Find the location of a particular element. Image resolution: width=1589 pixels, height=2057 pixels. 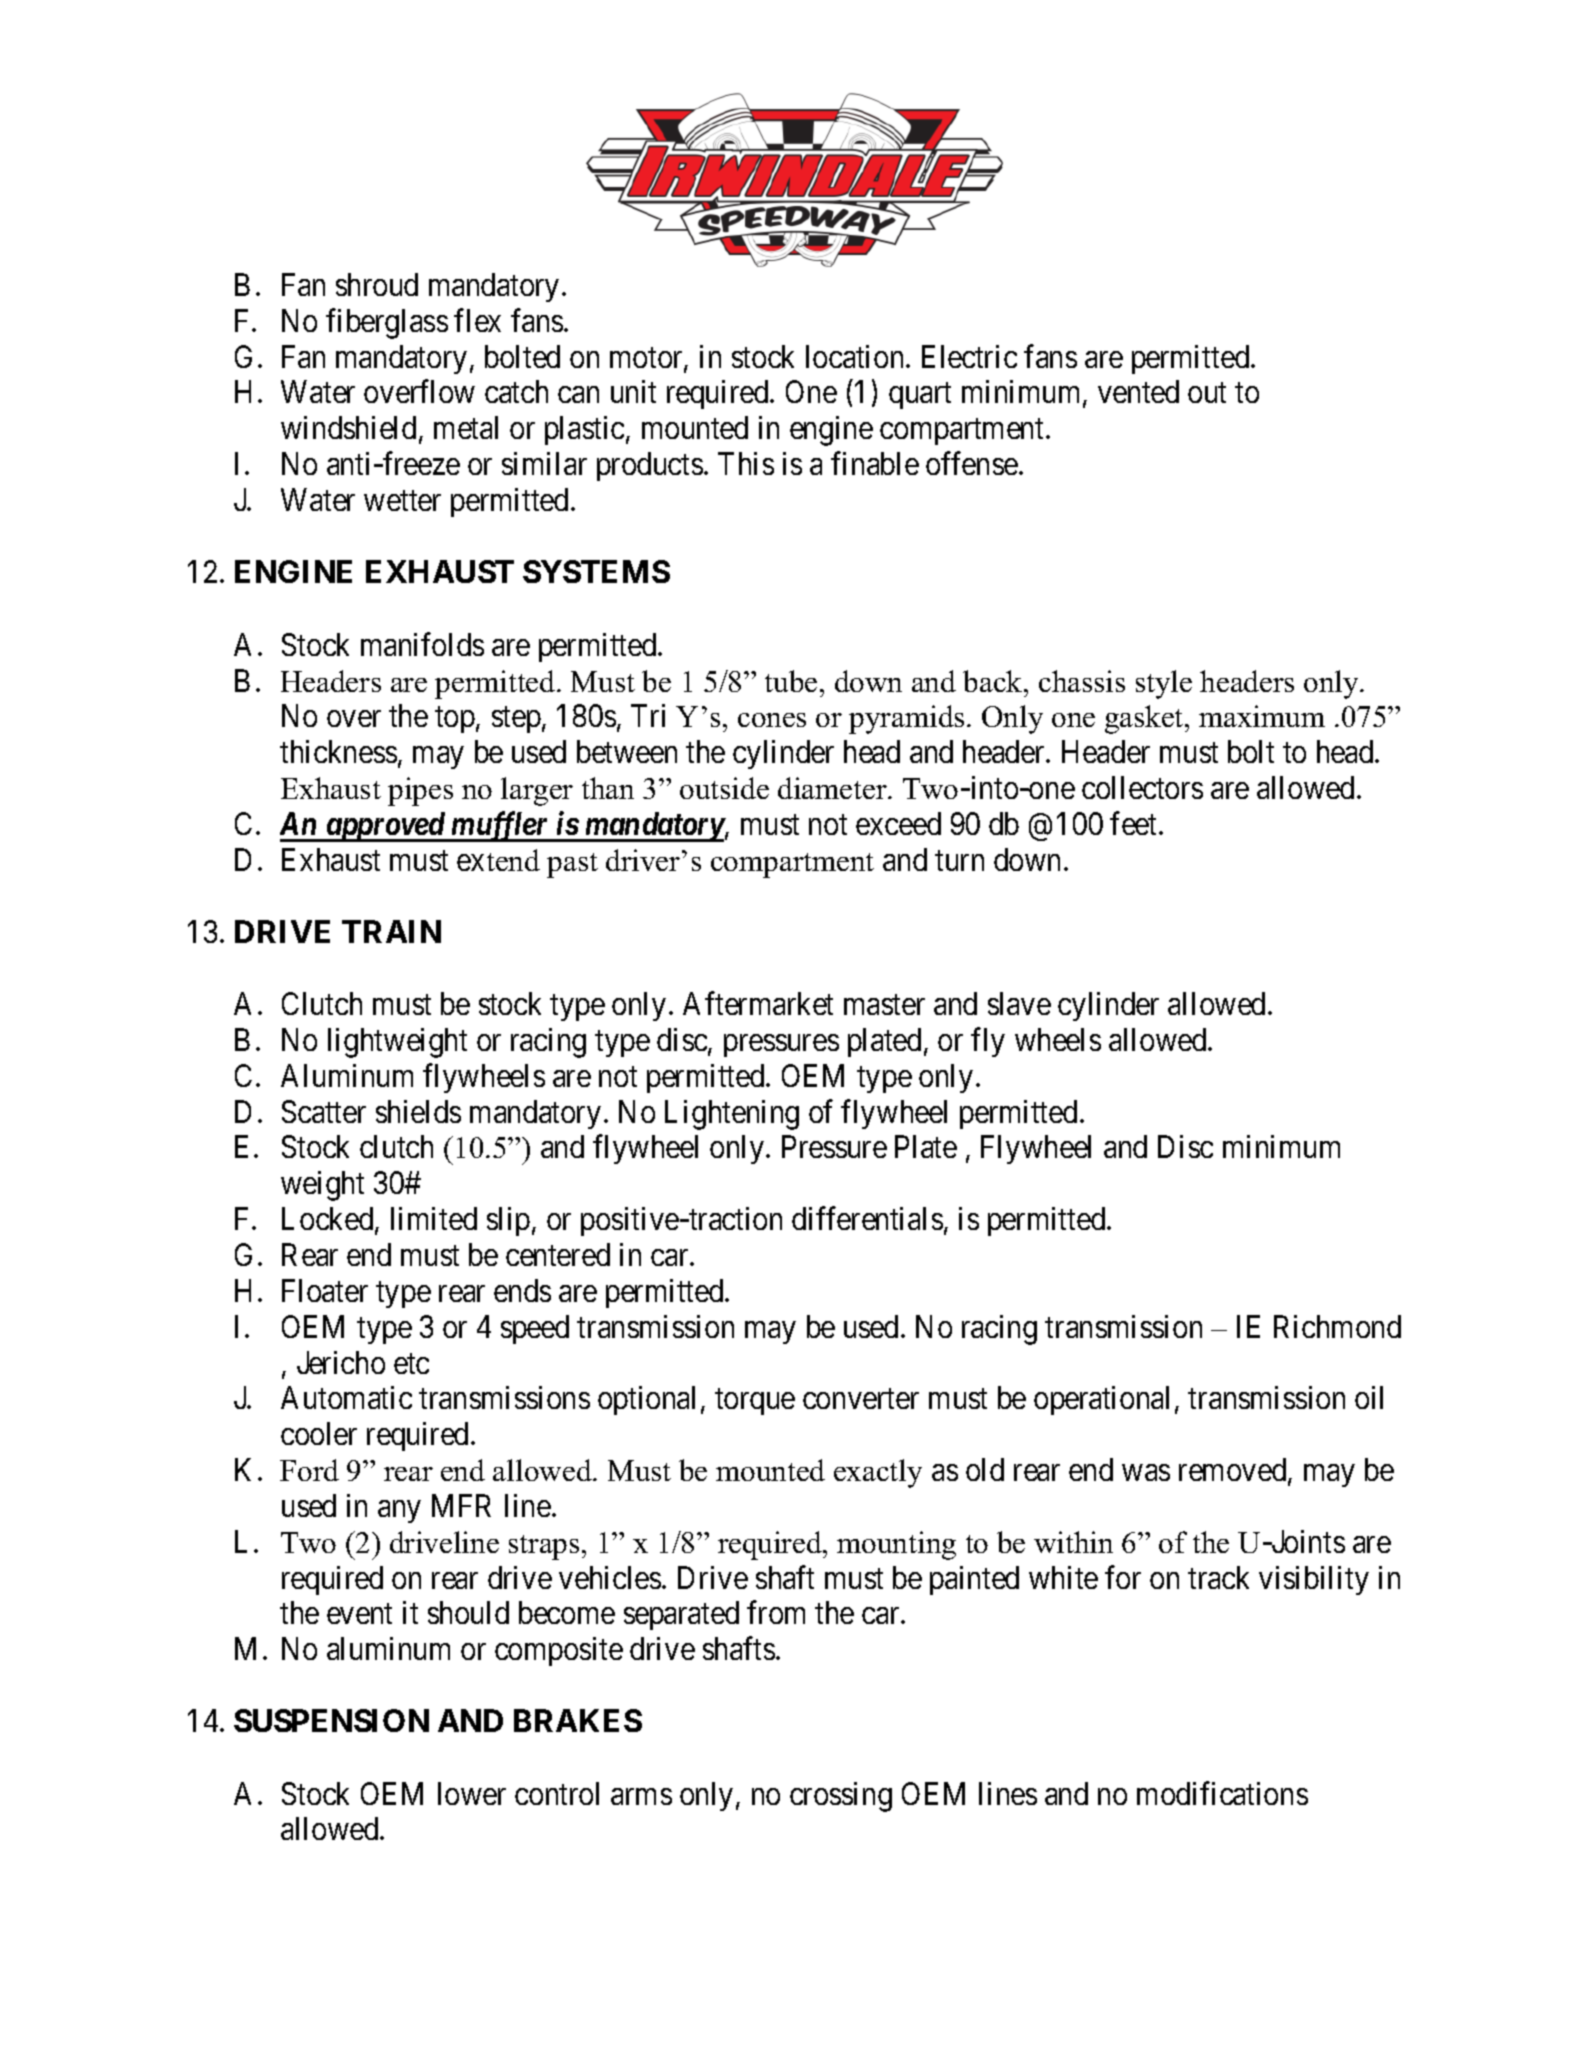

lower is located at coordinates (472, 1793).
